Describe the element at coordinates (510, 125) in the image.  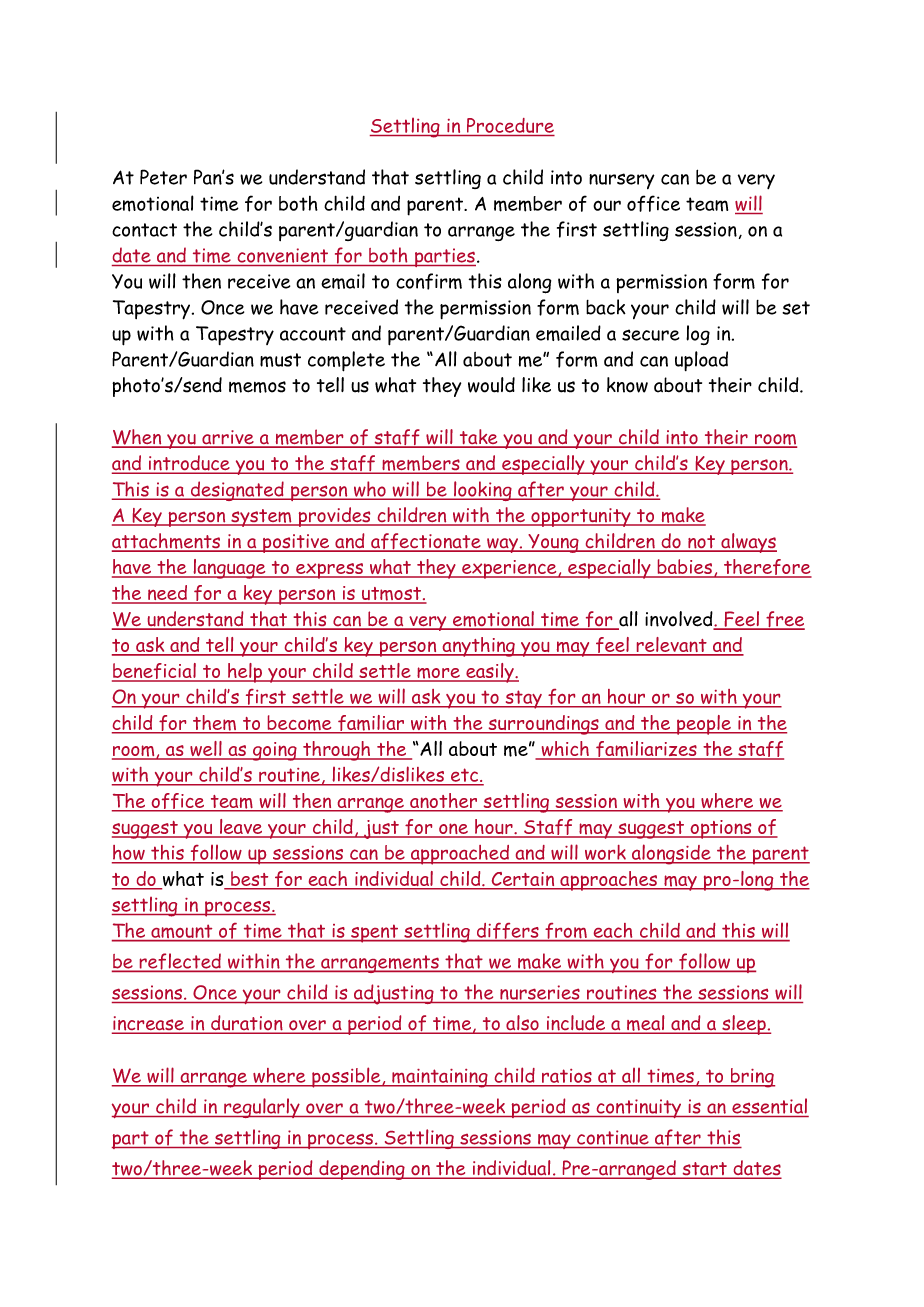
I see `Procedure` at that location.
